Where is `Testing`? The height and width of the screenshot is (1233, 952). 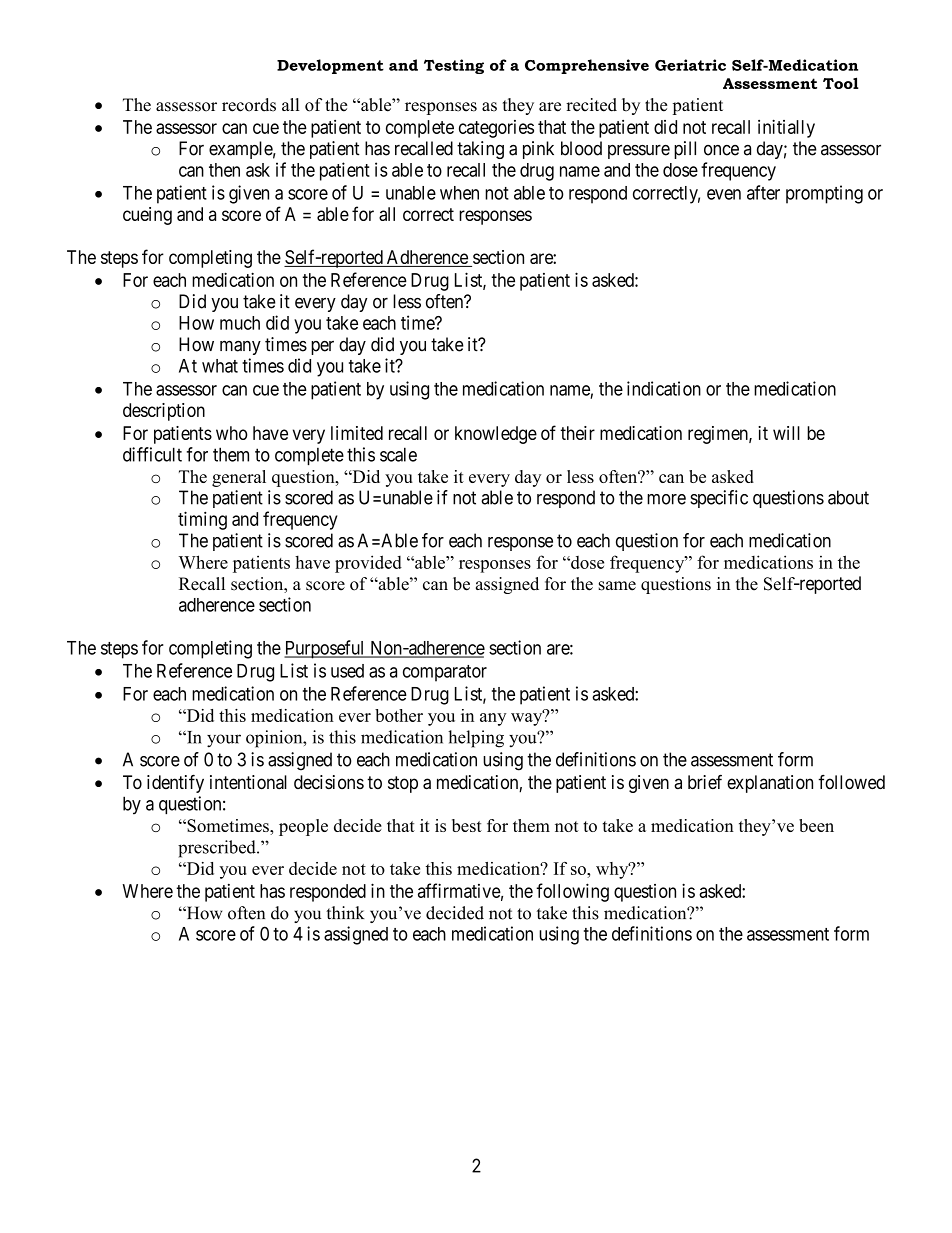 Testing is located at coordinates (454, 66).
